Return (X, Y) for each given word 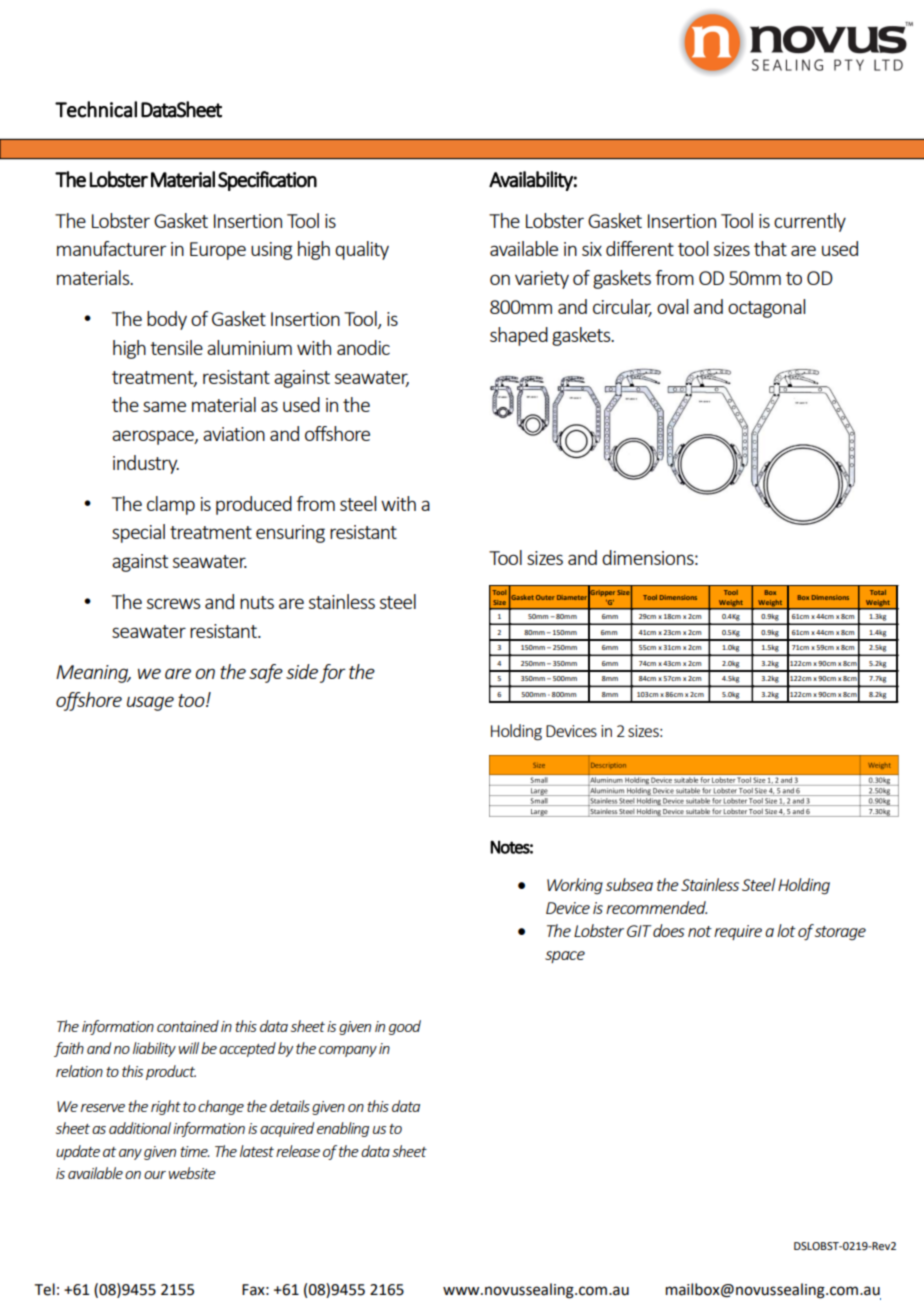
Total (878, 592)
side (302, 671)
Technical (96, 109)
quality (362, 250)
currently (810, 222)
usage (150, 703)
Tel (45, 1289)
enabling (343, 1129)
